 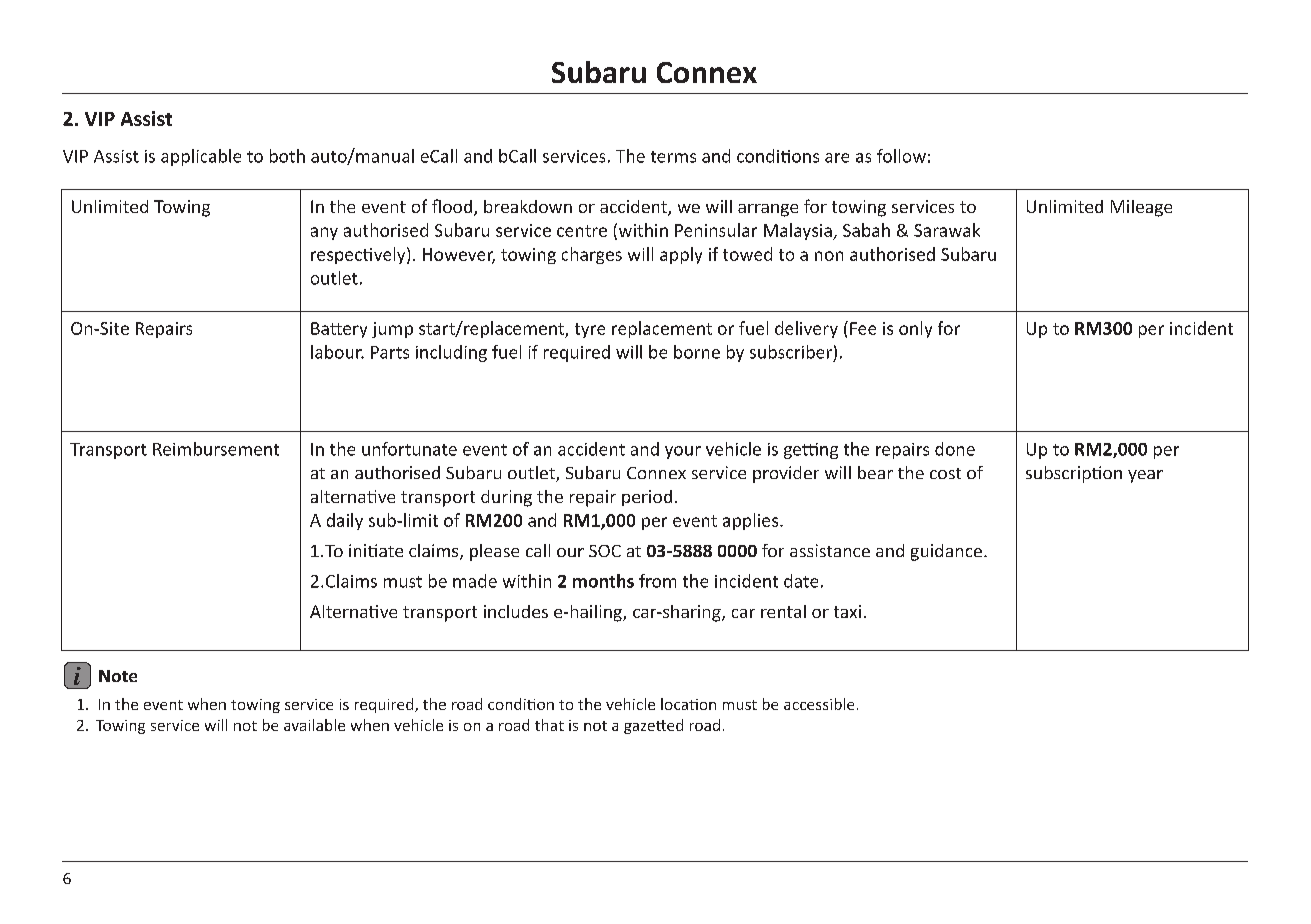 I want to click on available, so click(x=314, y=725).
